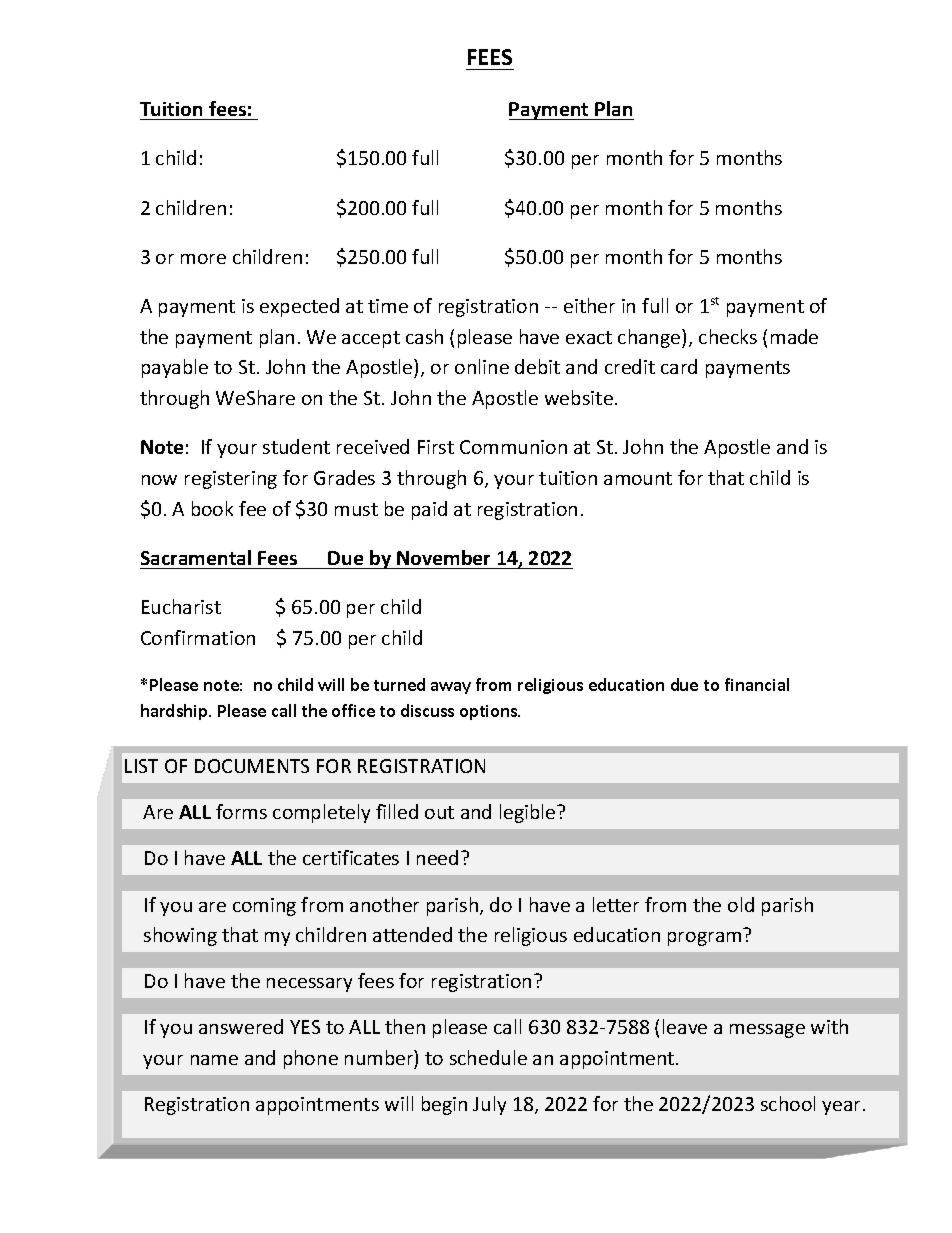 Image resolution: width=952 pixels, height=1233 pixels. Describe the element at coordinates (757, 684) in the screenshot. I see `financial` at that location.
